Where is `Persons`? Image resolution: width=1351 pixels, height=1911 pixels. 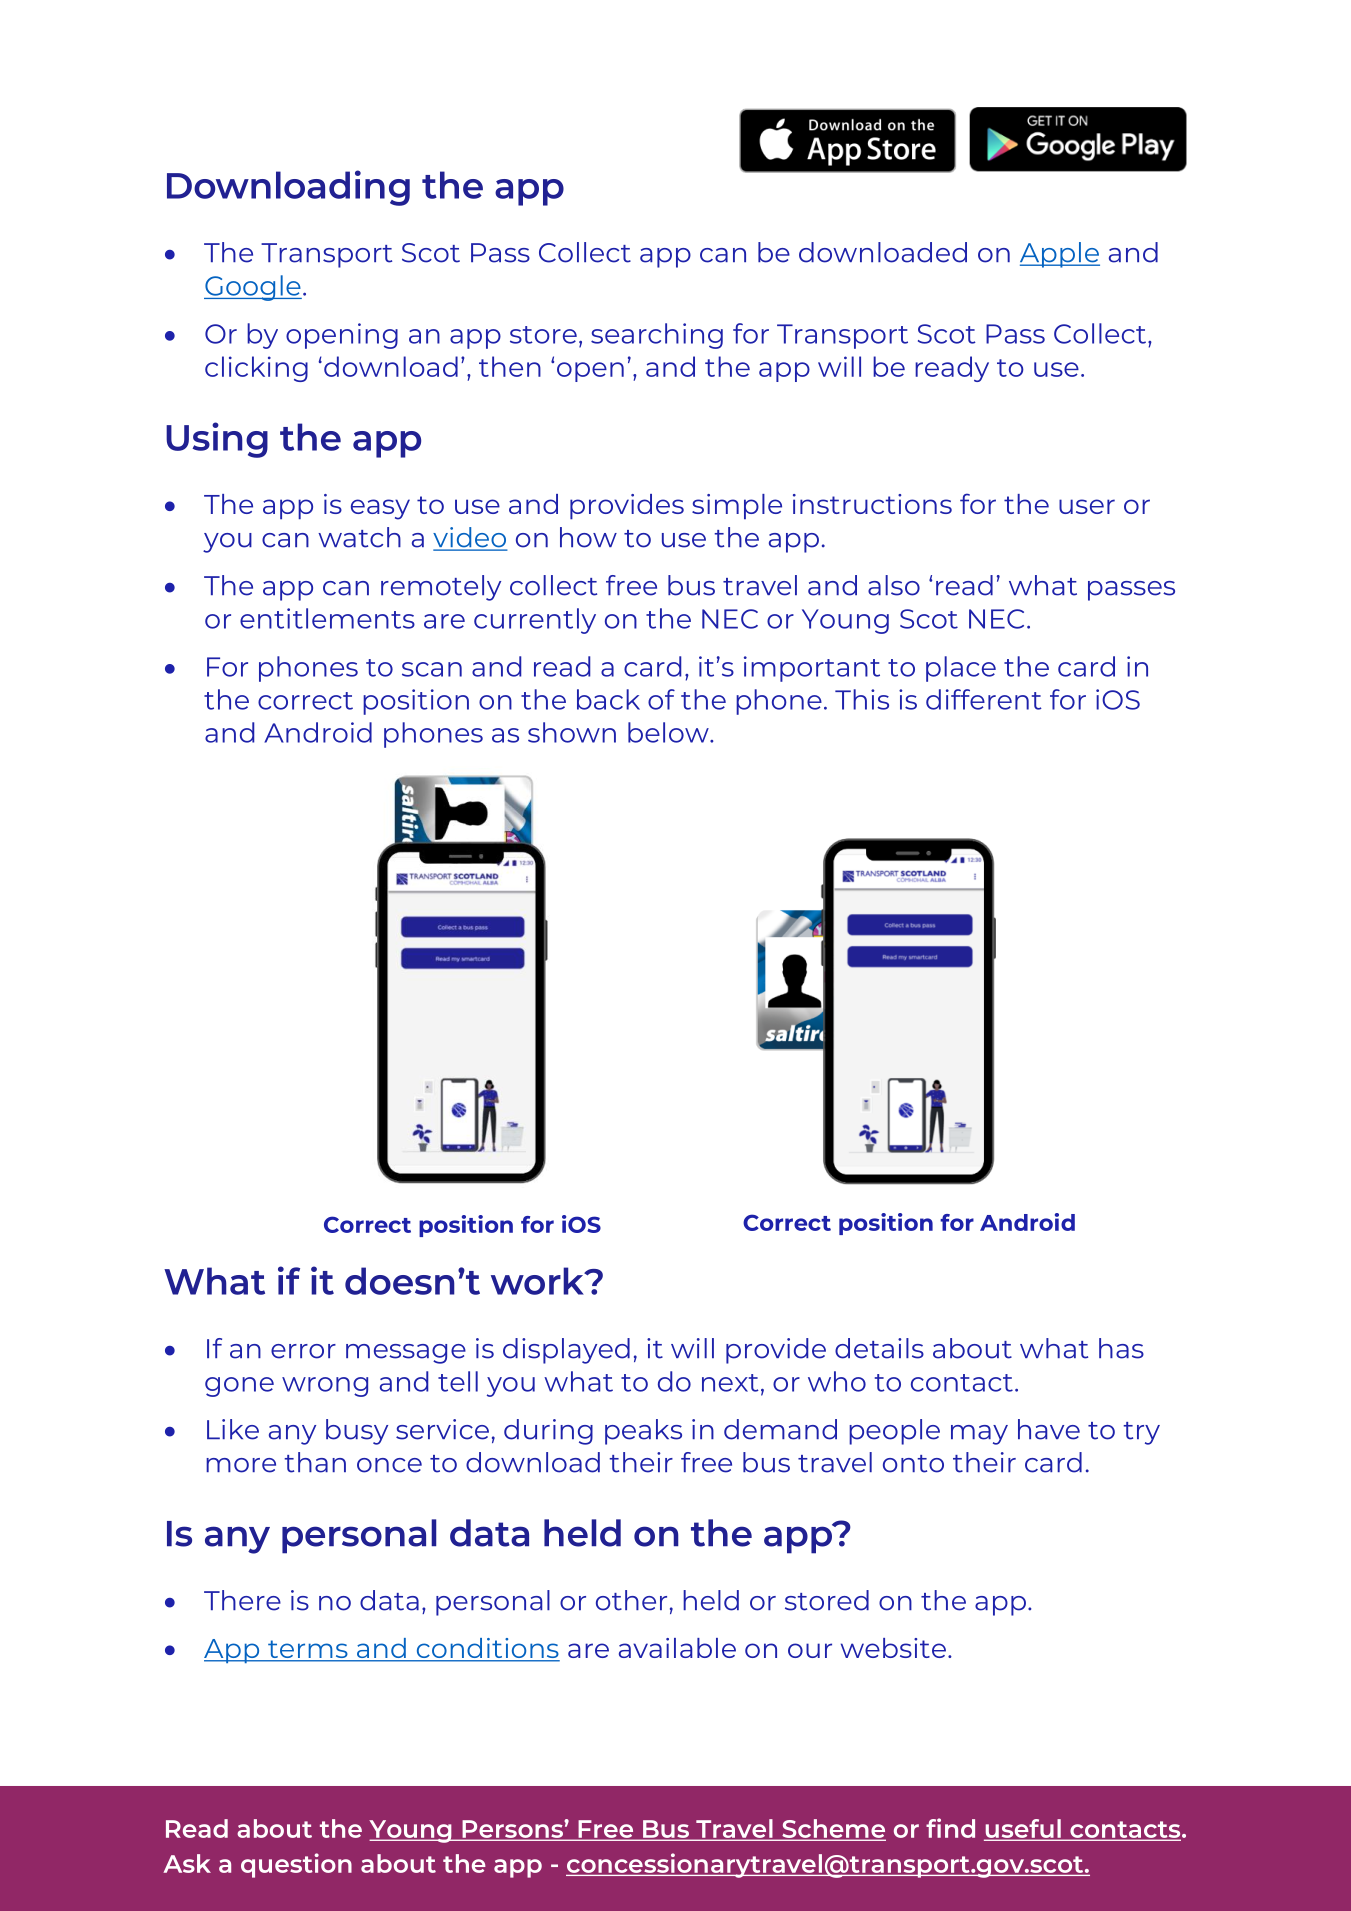 Persons is located at coordinates (512, 1830).
